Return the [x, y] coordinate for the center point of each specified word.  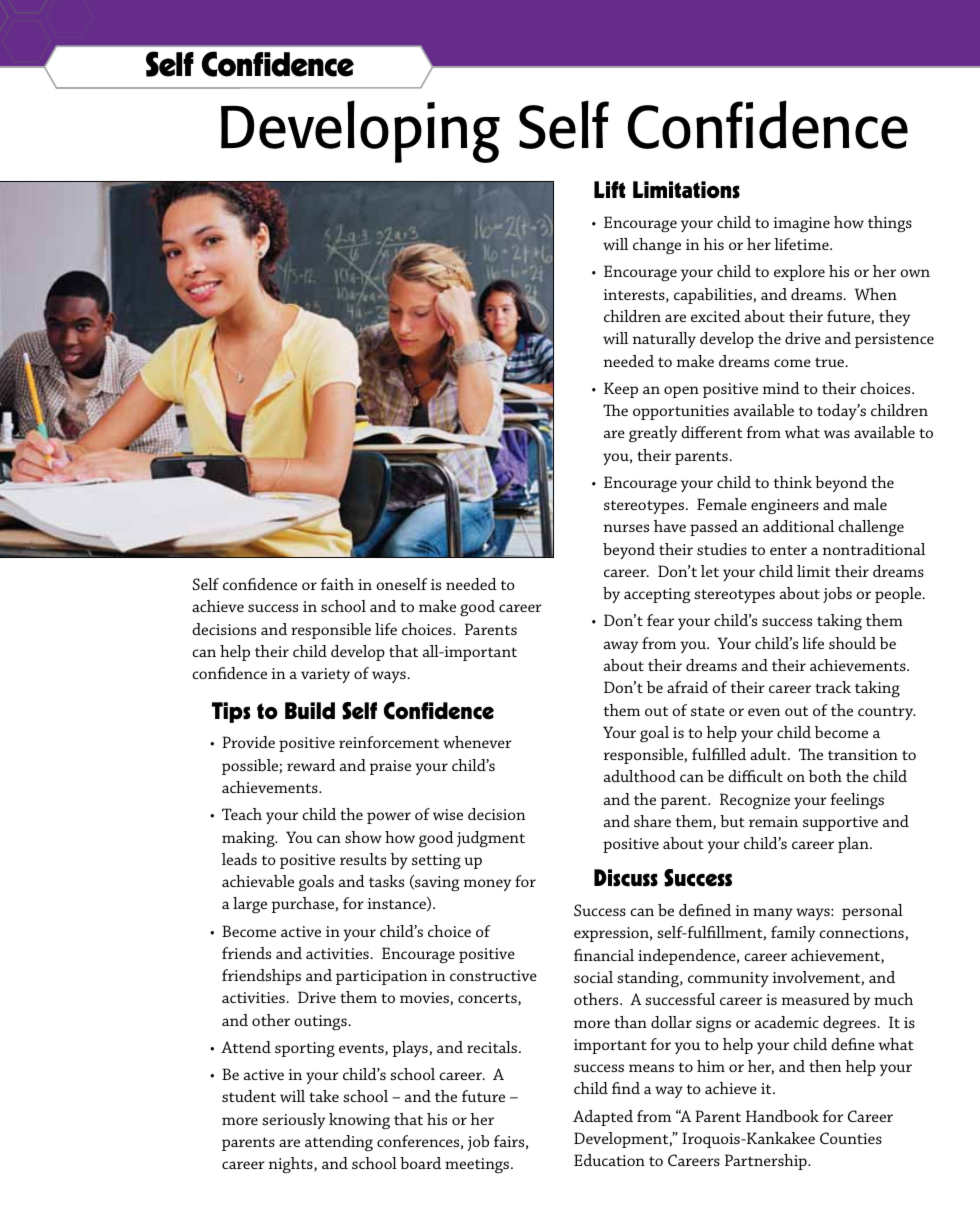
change [657, 246]
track [833, 687]
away [621, 647]
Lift [610, 189]
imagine [801, 225]
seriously [293, 1121]
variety [325, 675]
